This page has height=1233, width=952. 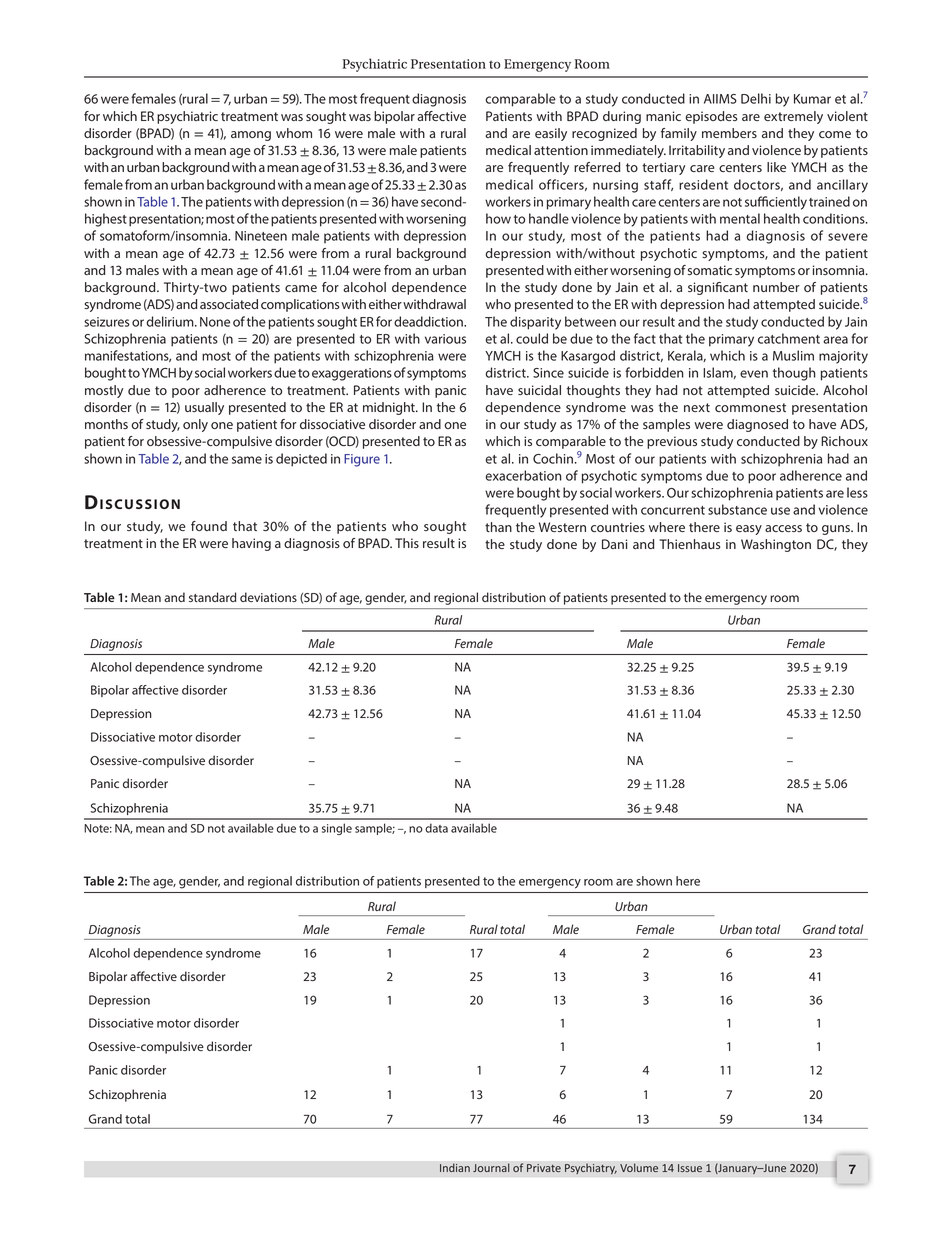 What do you see at coordinates (436, 828) in the page?
I see `data` at bounding box center [436, 828].
